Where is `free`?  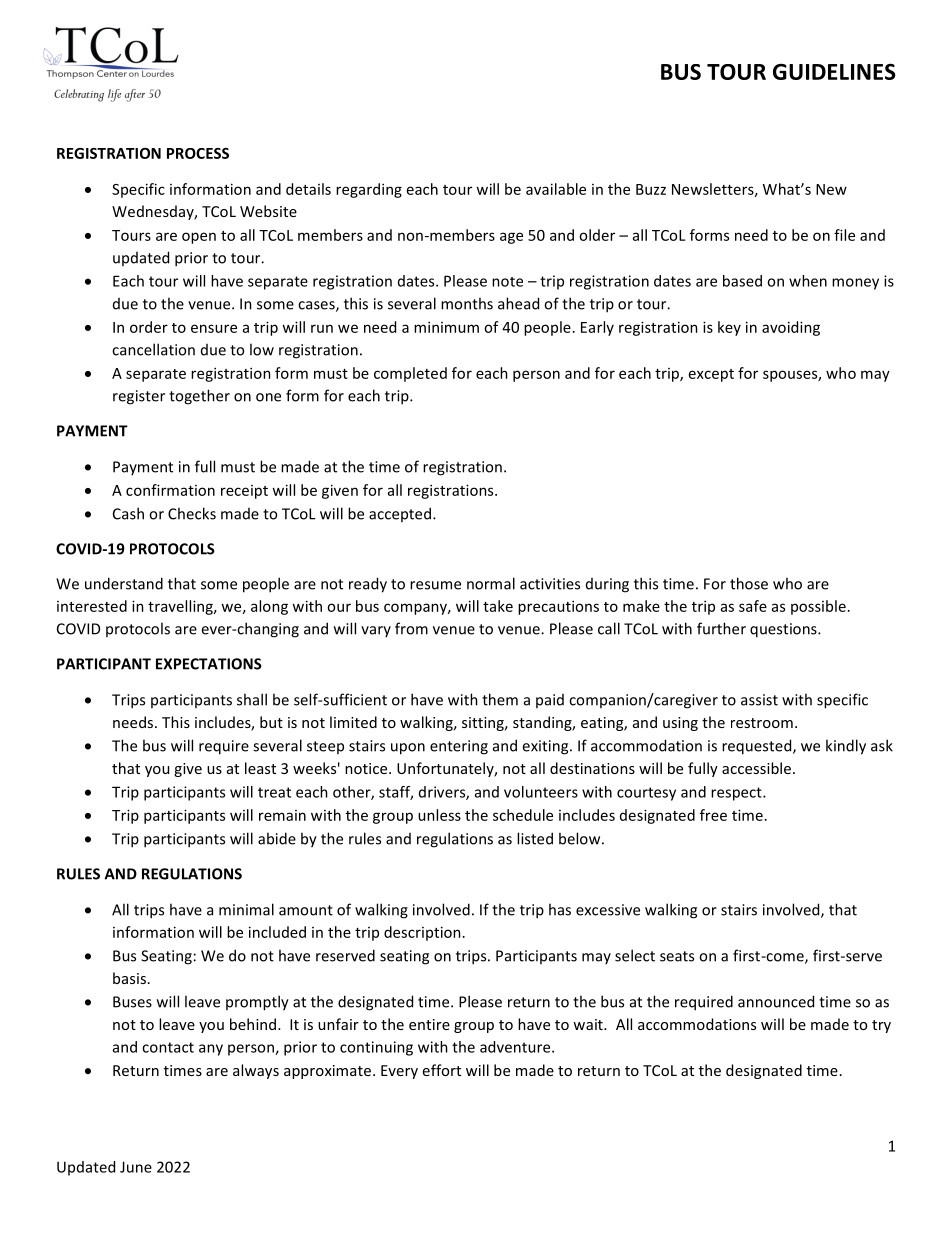
free is located at coordinates (713, 815).
